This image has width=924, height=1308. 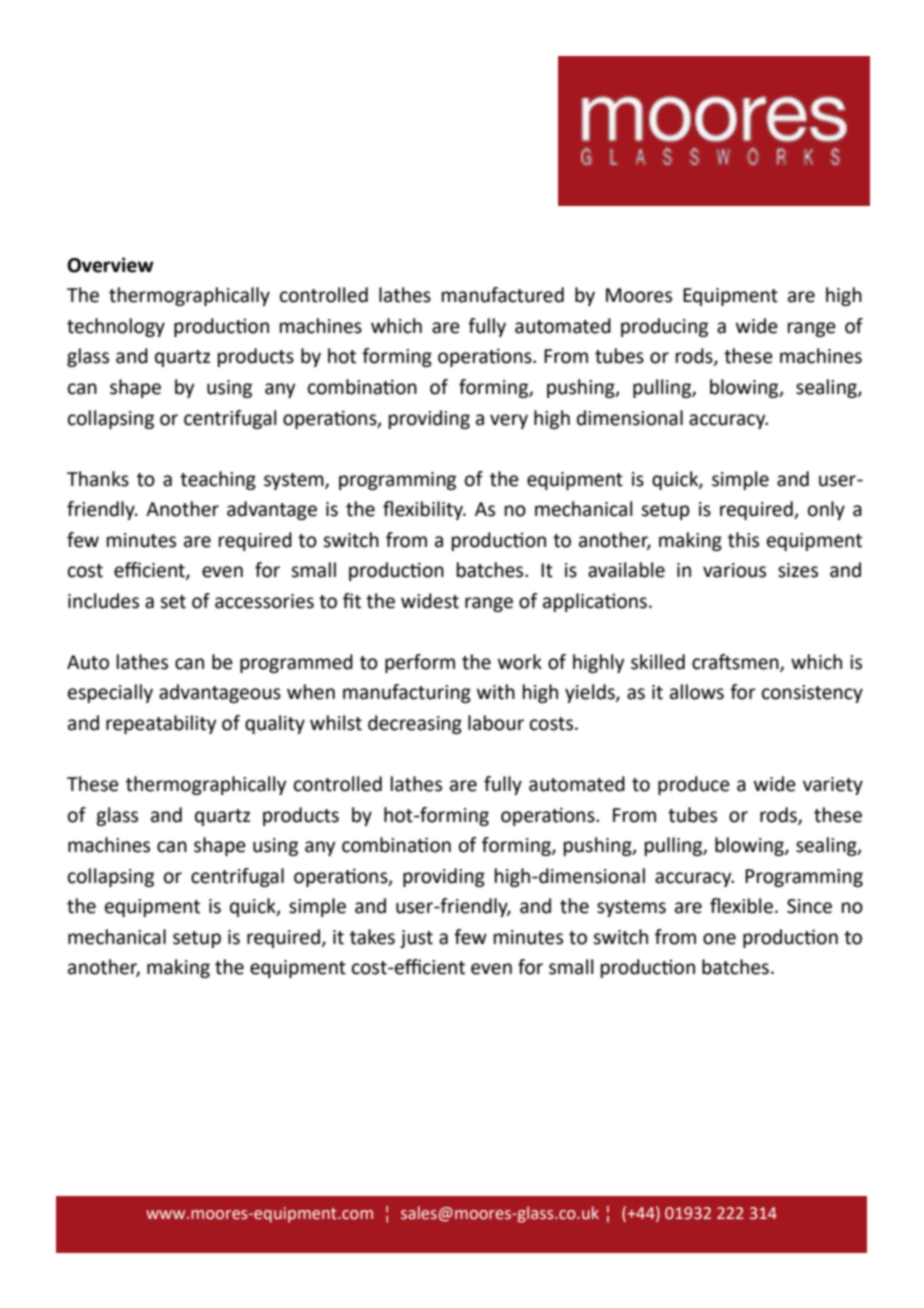 I want to click on takes, so click(x=372, y=937).
